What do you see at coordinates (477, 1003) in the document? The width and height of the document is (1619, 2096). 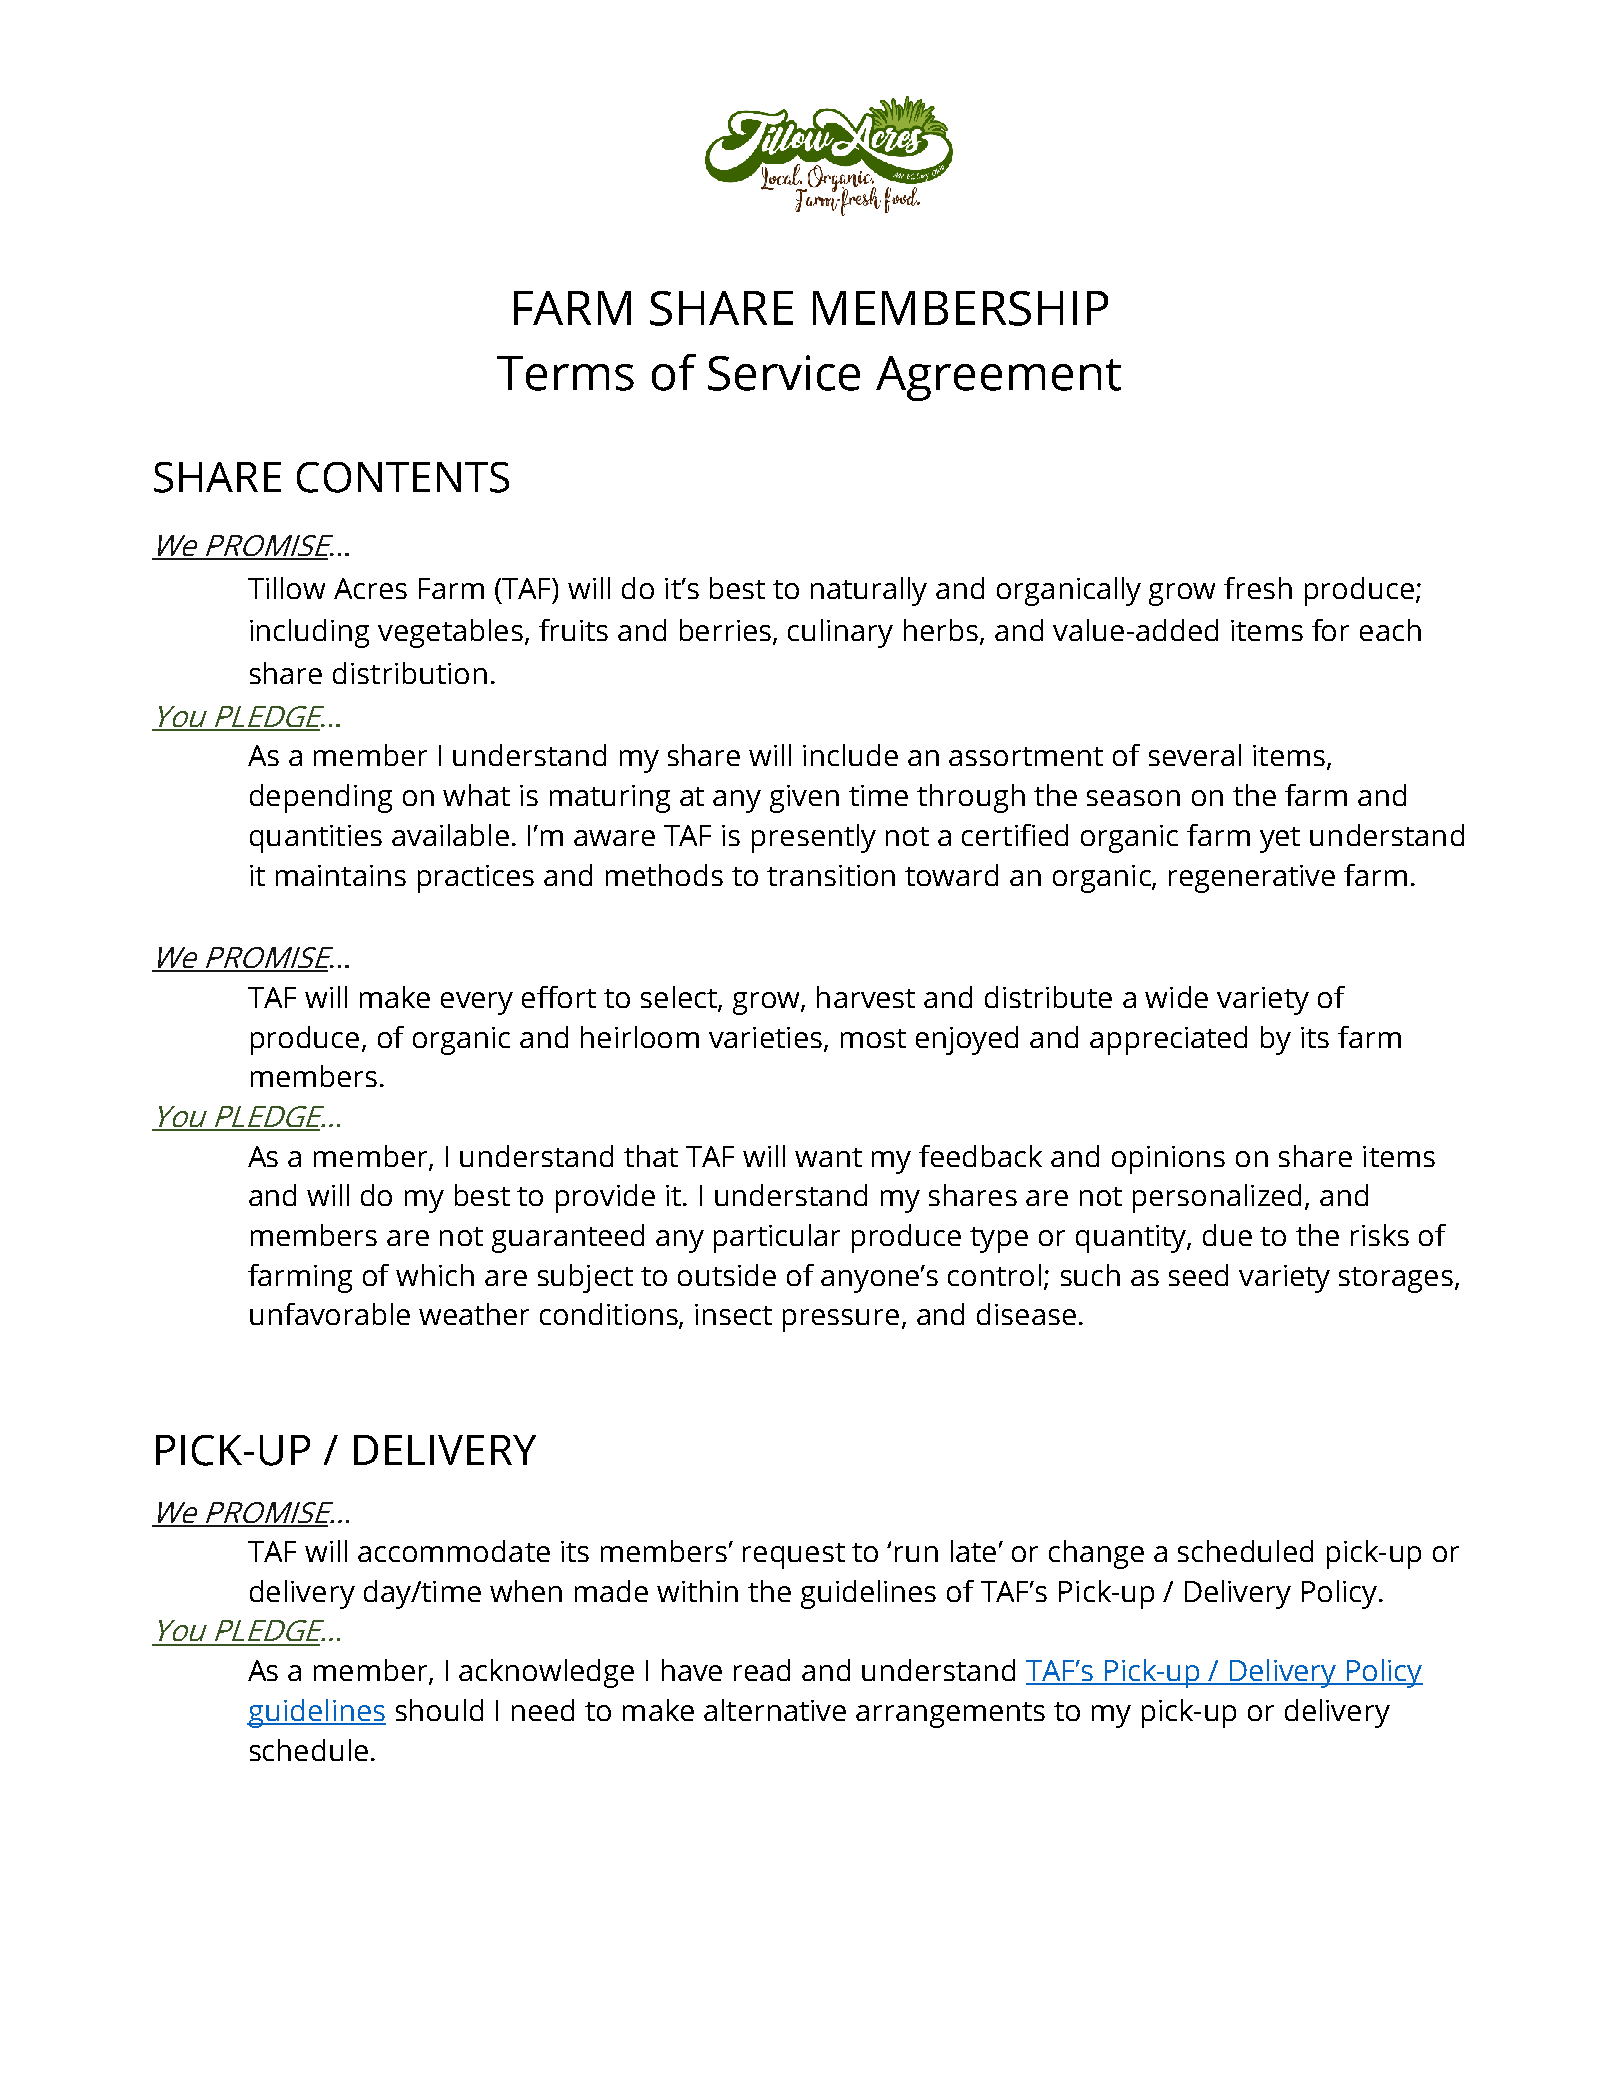 I see `every` at bounding box center [477, 1003].
